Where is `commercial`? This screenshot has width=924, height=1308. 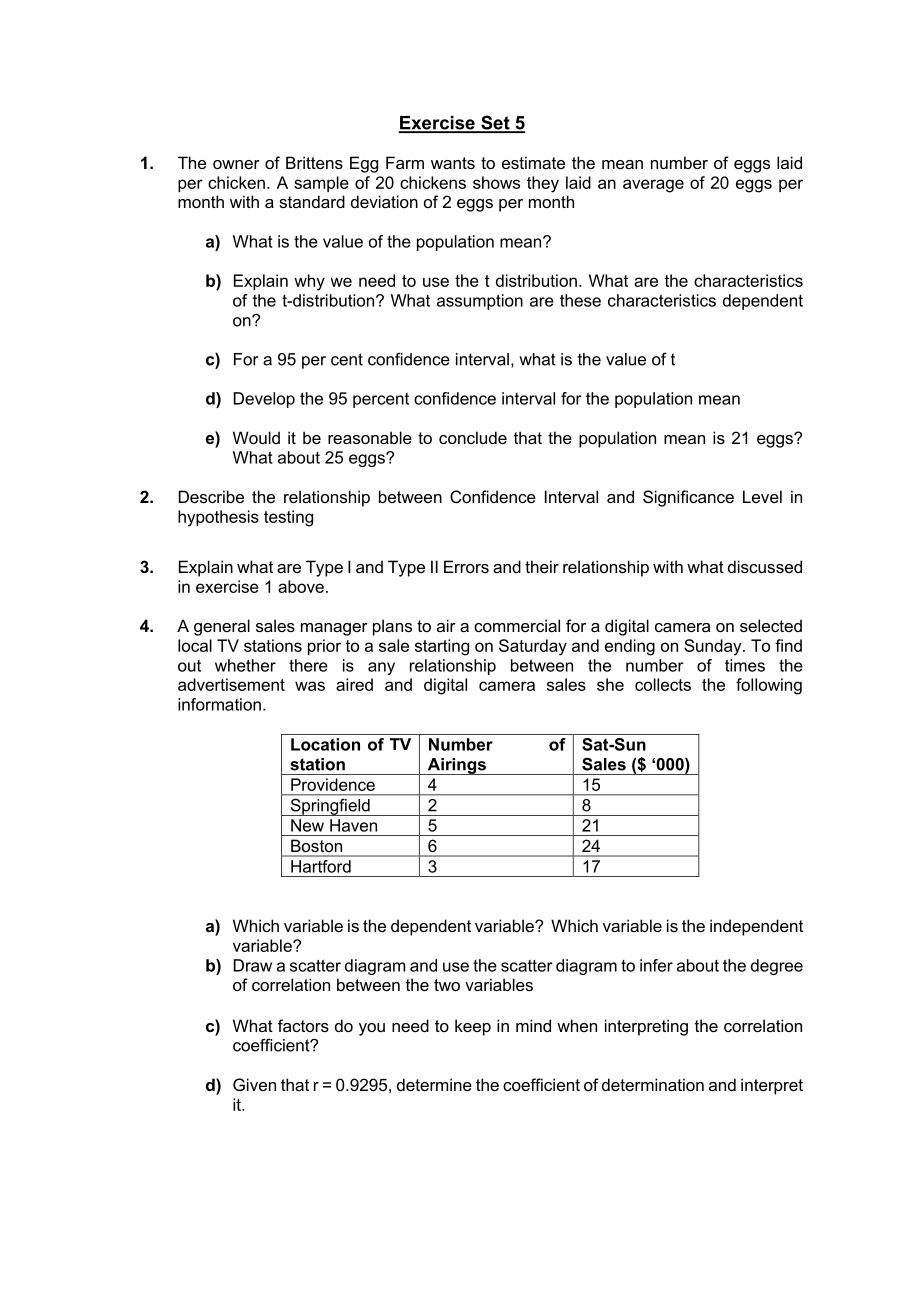 commercial is located at coordinates (517, 625).
